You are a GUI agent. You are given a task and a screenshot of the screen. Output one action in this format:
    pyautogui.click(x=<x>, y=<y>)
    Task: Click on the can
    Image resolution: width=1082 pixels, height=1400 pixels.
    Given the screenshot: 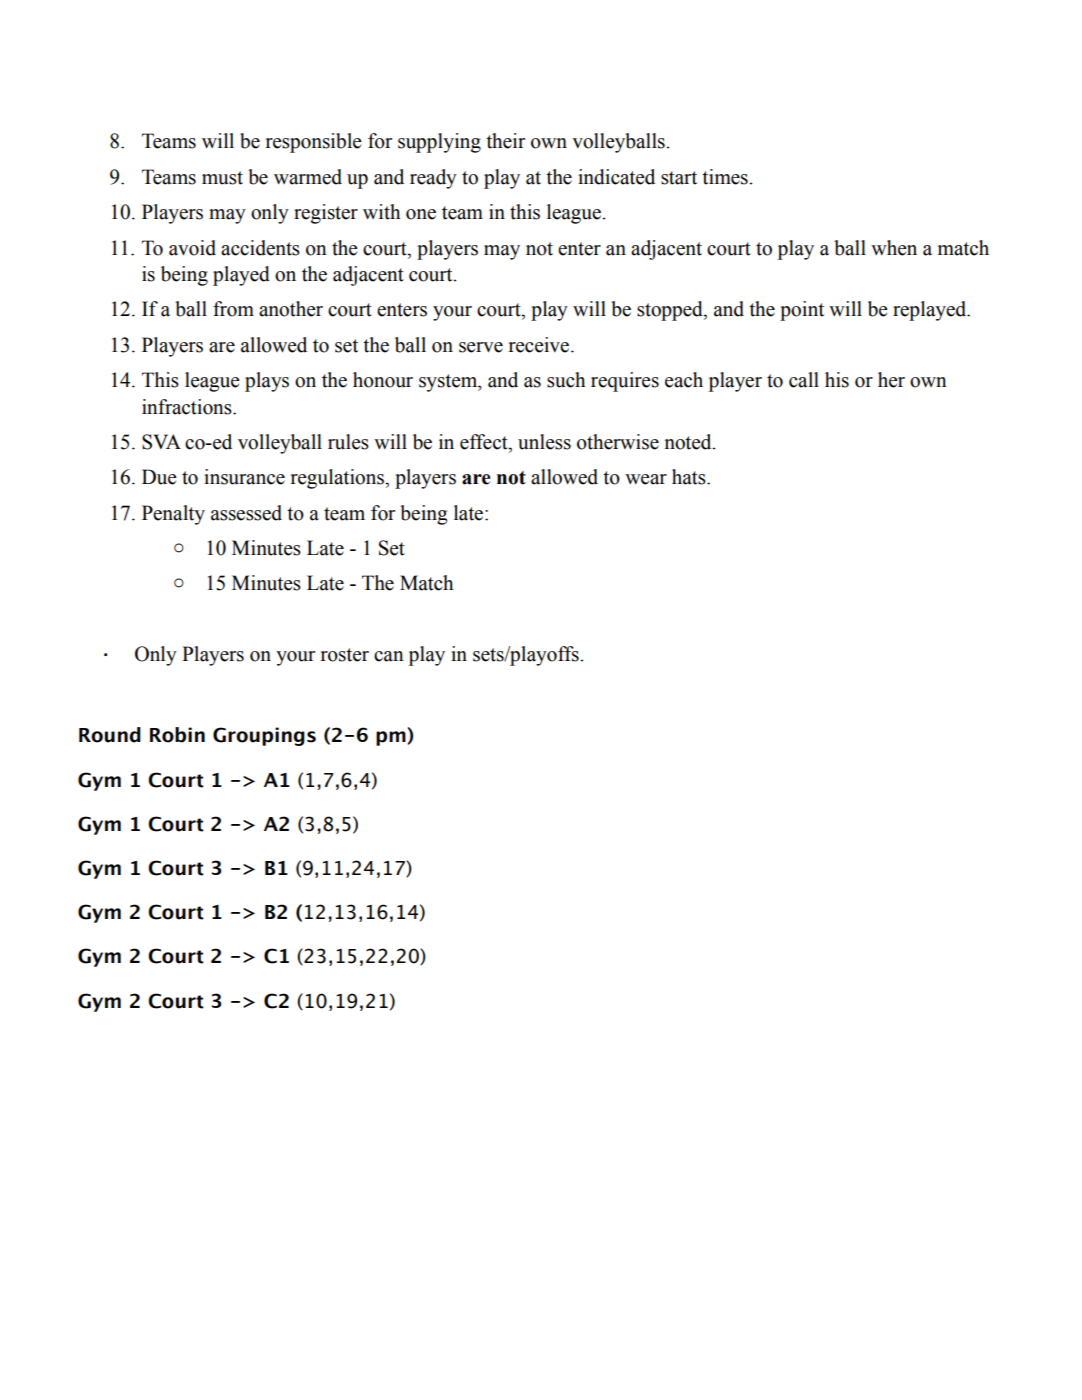 What is the action you would take?
    pyautogui.click(x=389, y=656)
